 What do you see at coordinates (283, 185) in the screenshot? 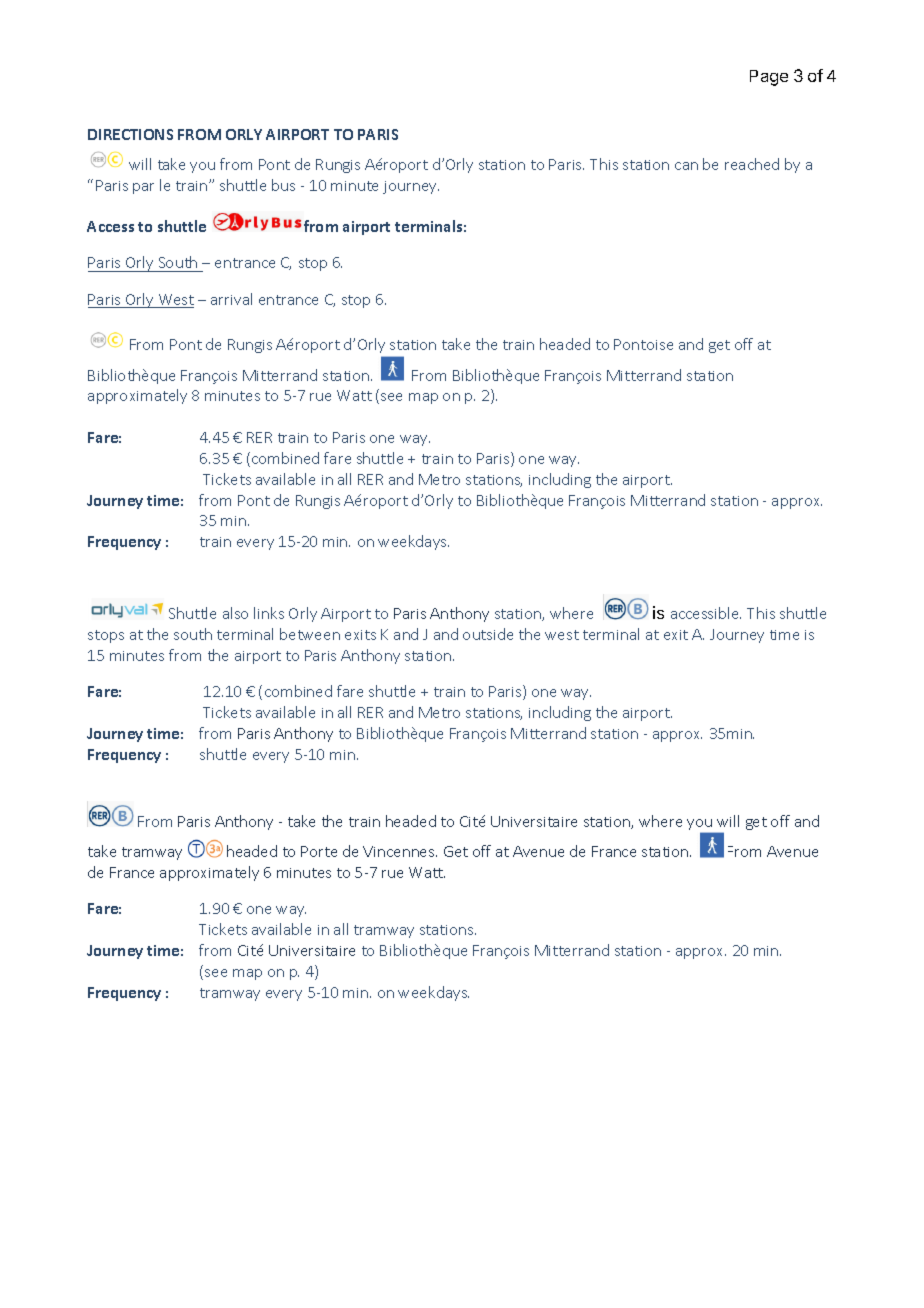
I see `bus` at bounding box center [283, 185].
